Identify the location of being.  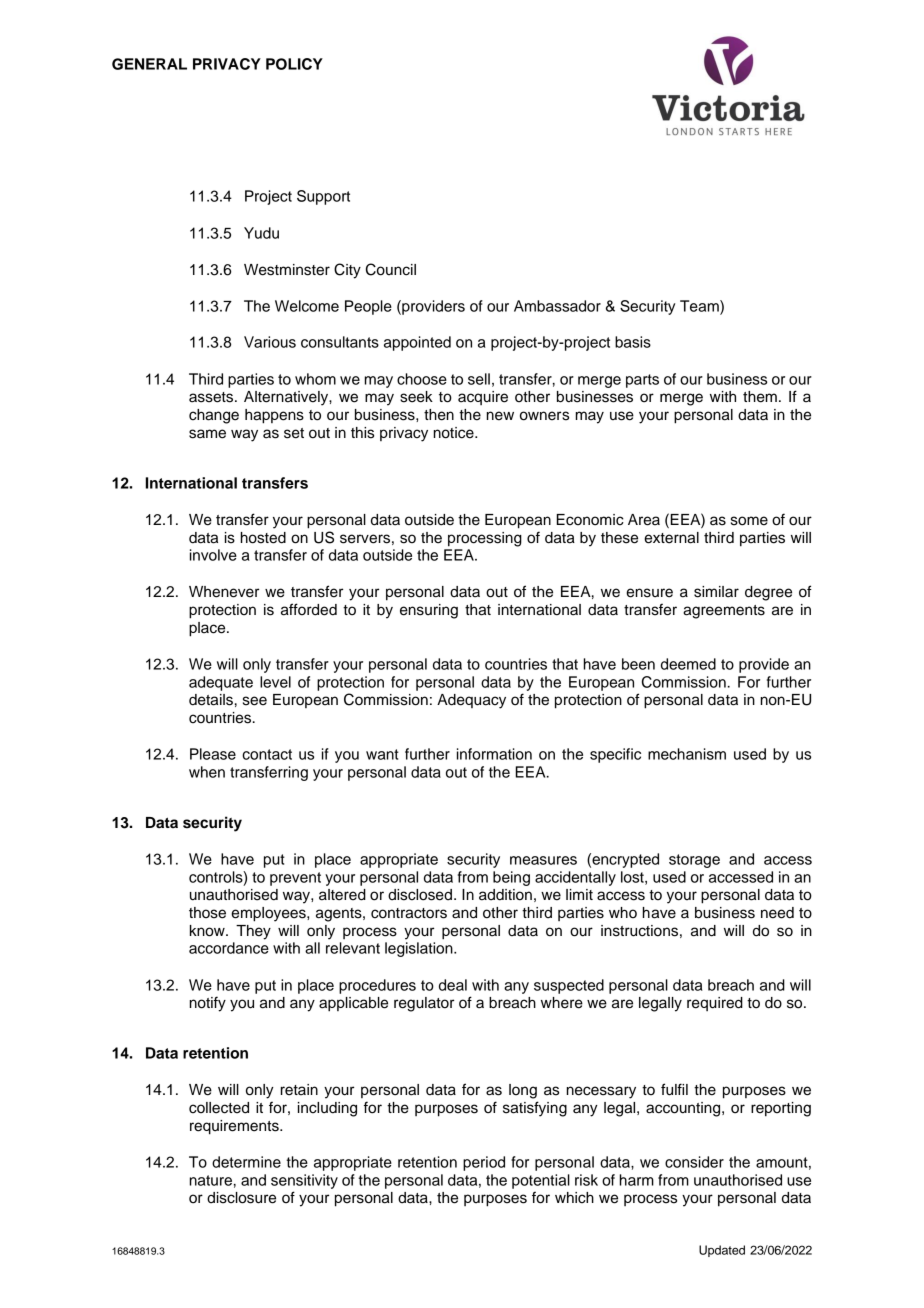
(511, 878).
